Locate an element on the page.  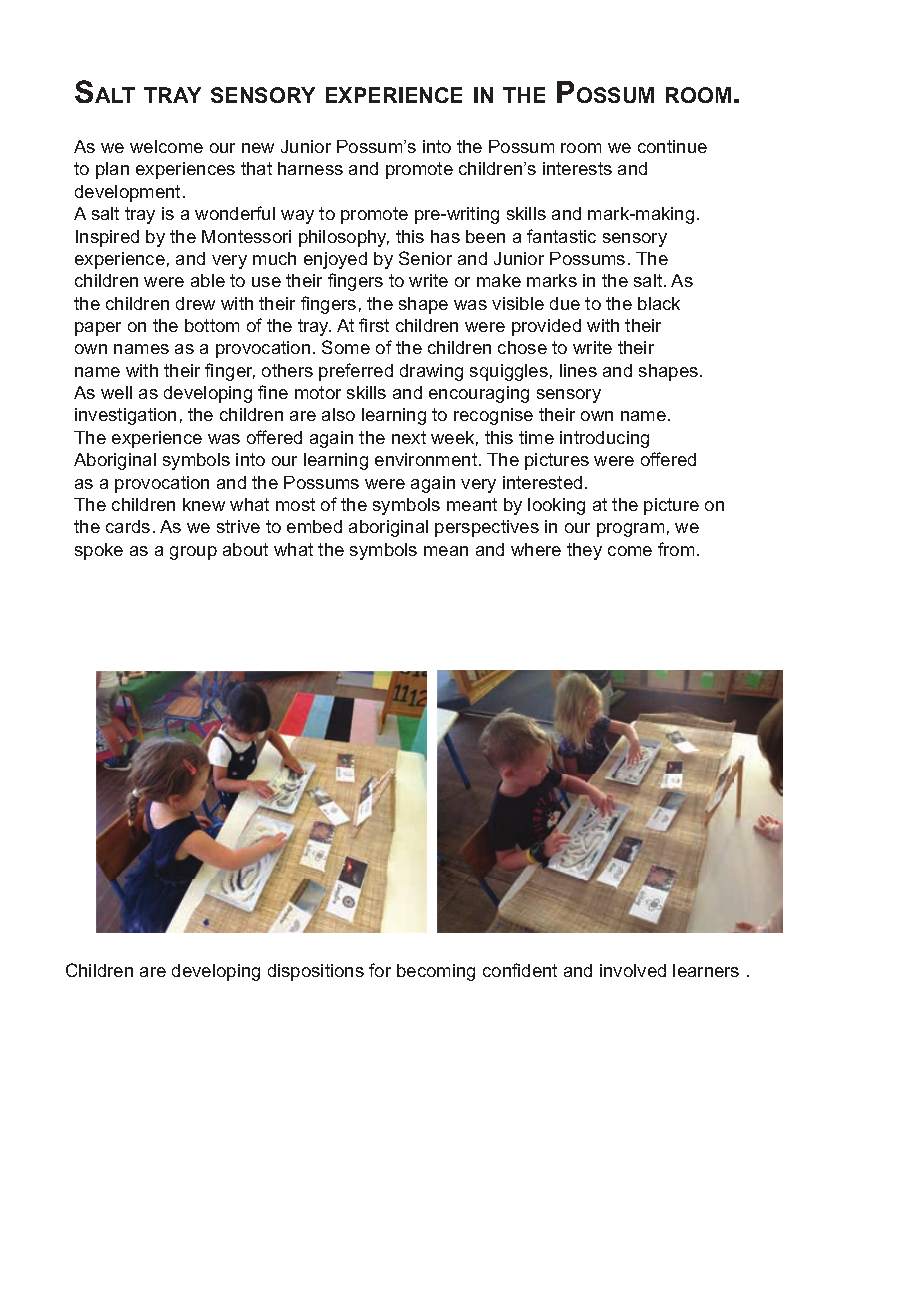
development is located at coordinates (127, 193).
